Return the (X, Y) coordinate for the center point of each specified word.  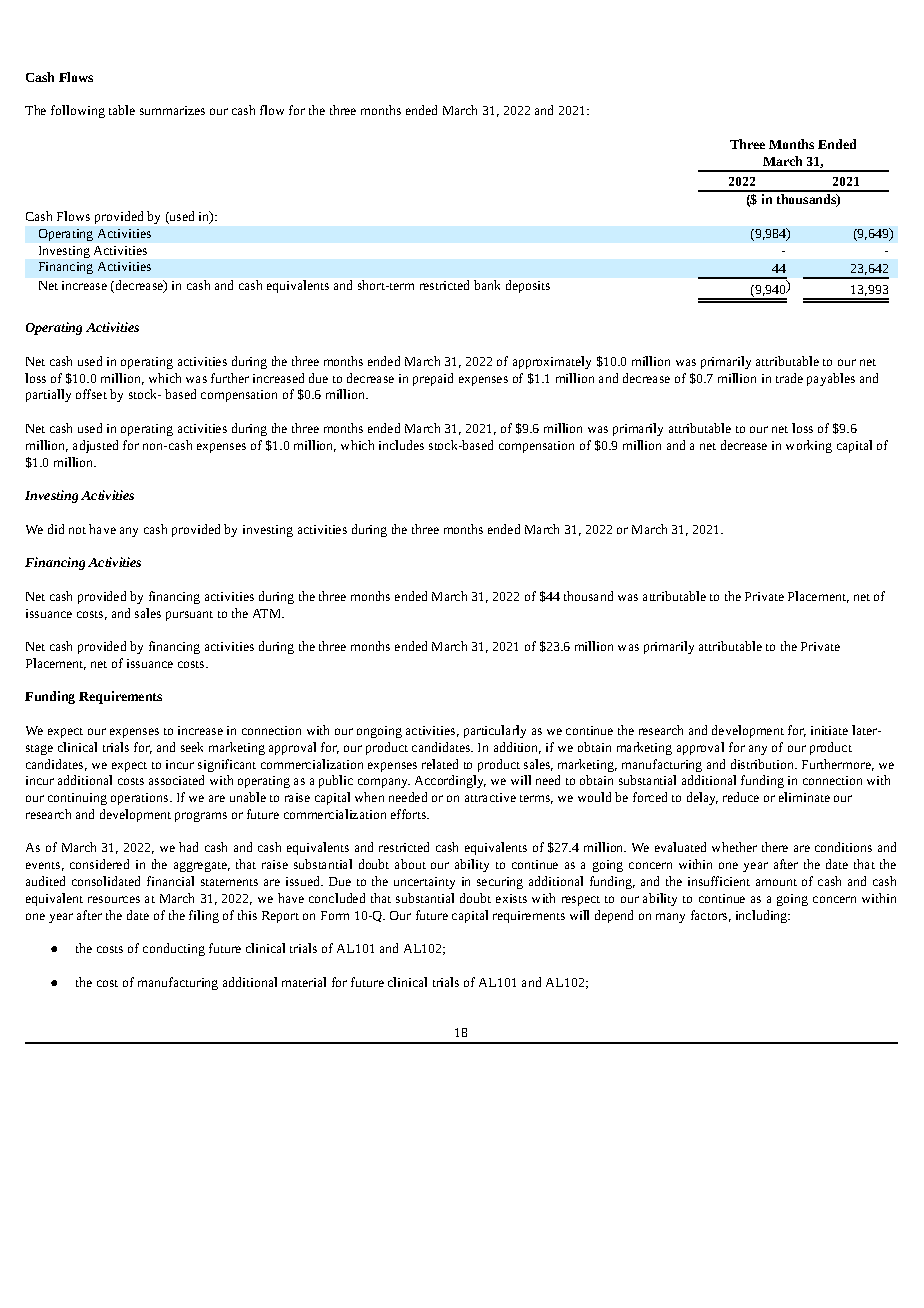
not (77, 530)
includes (401, 445)
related (440, 764)
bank (487, 285)
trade (789, 378)
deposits (528, 286)
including (763, 916)
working (809, 446)
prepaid (433, 379)
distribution (764, 764)
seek (192, 747)
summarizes (172, 110)
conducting (174, 949)
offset (91, 394)
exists (511, 898)
